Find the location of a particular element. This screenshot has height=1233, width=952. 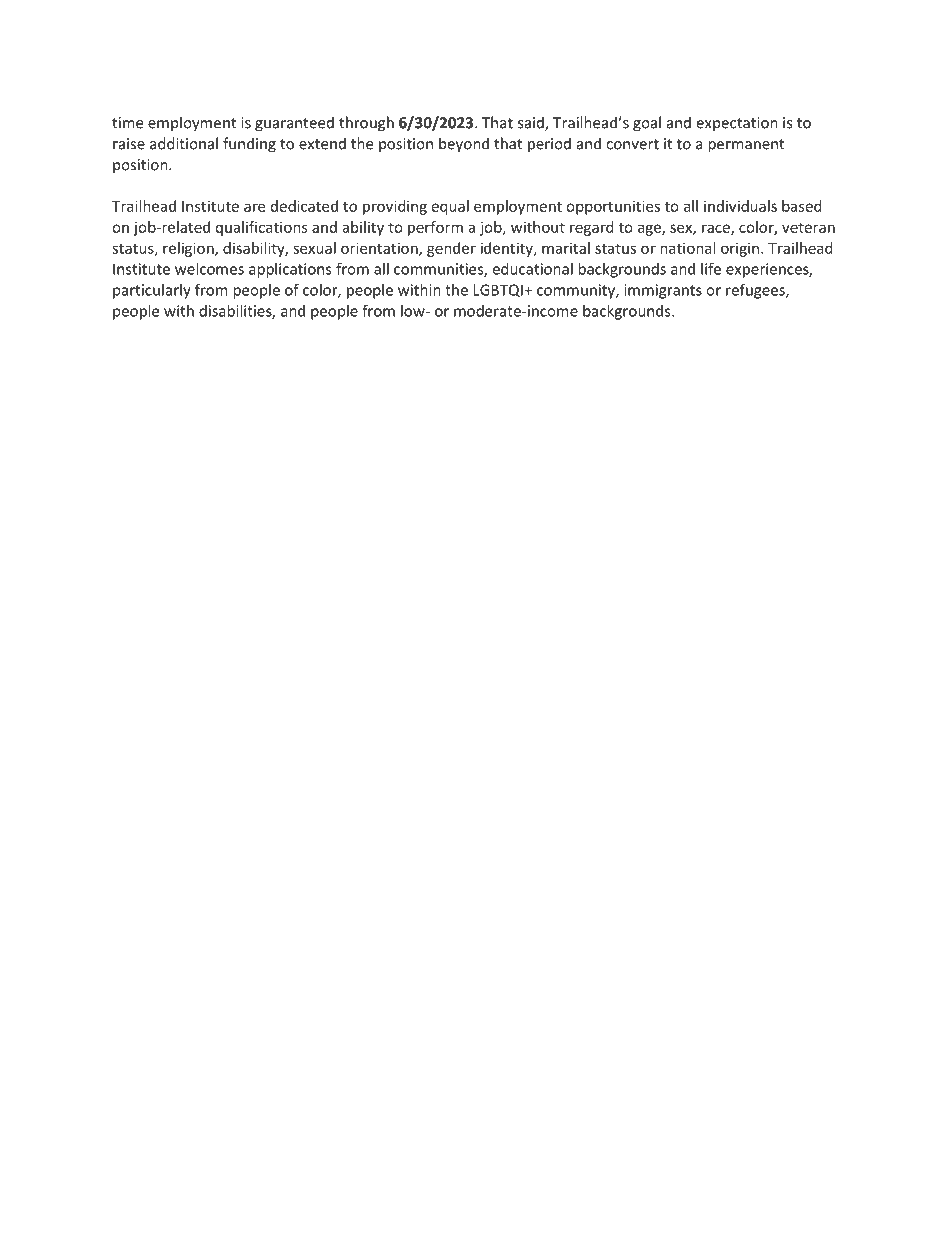

particularly is located at coordinates (152, 291).
